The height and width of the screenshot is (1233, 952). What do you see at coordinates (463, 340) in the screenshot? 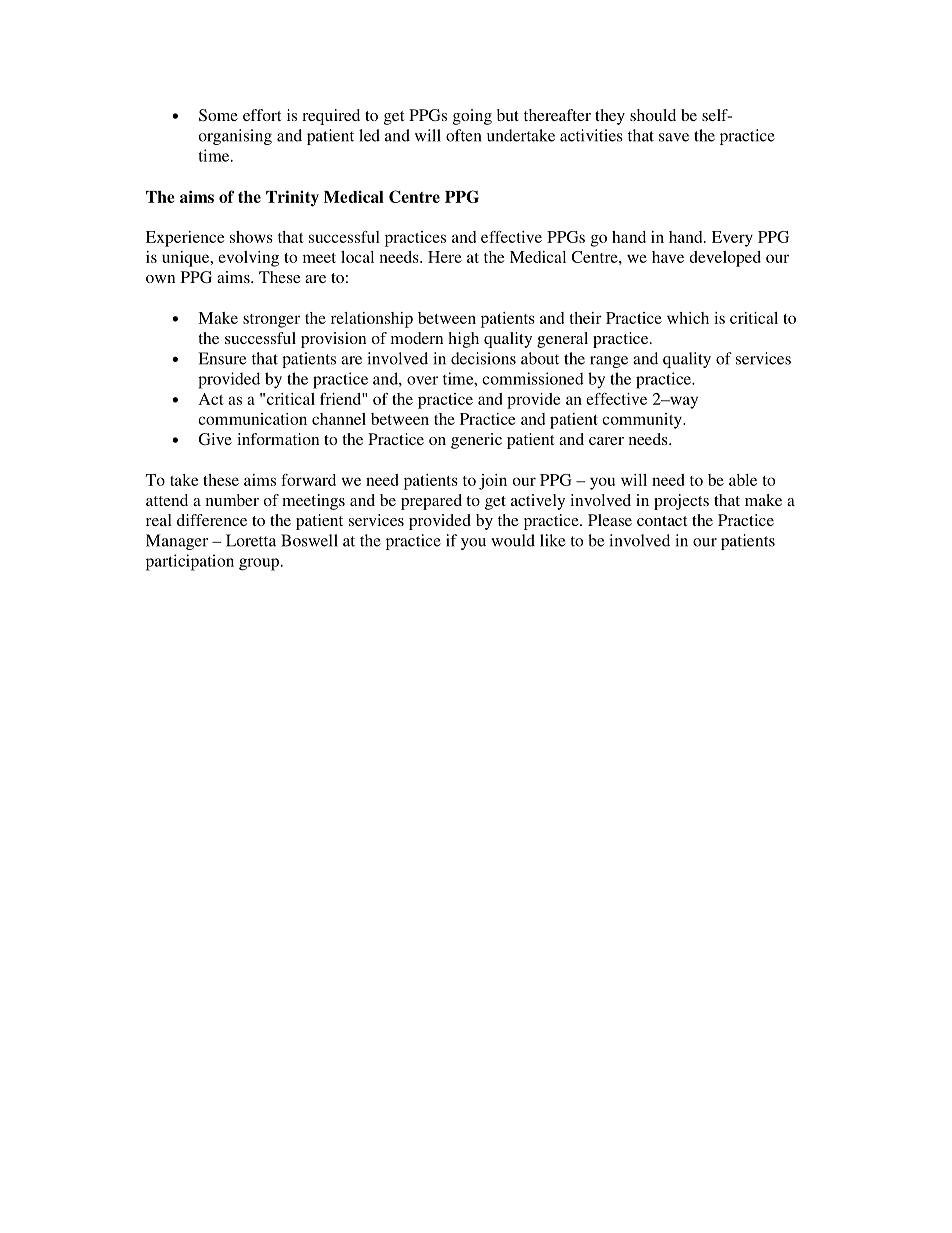
I see `high` at bounding box center [463, 340].
